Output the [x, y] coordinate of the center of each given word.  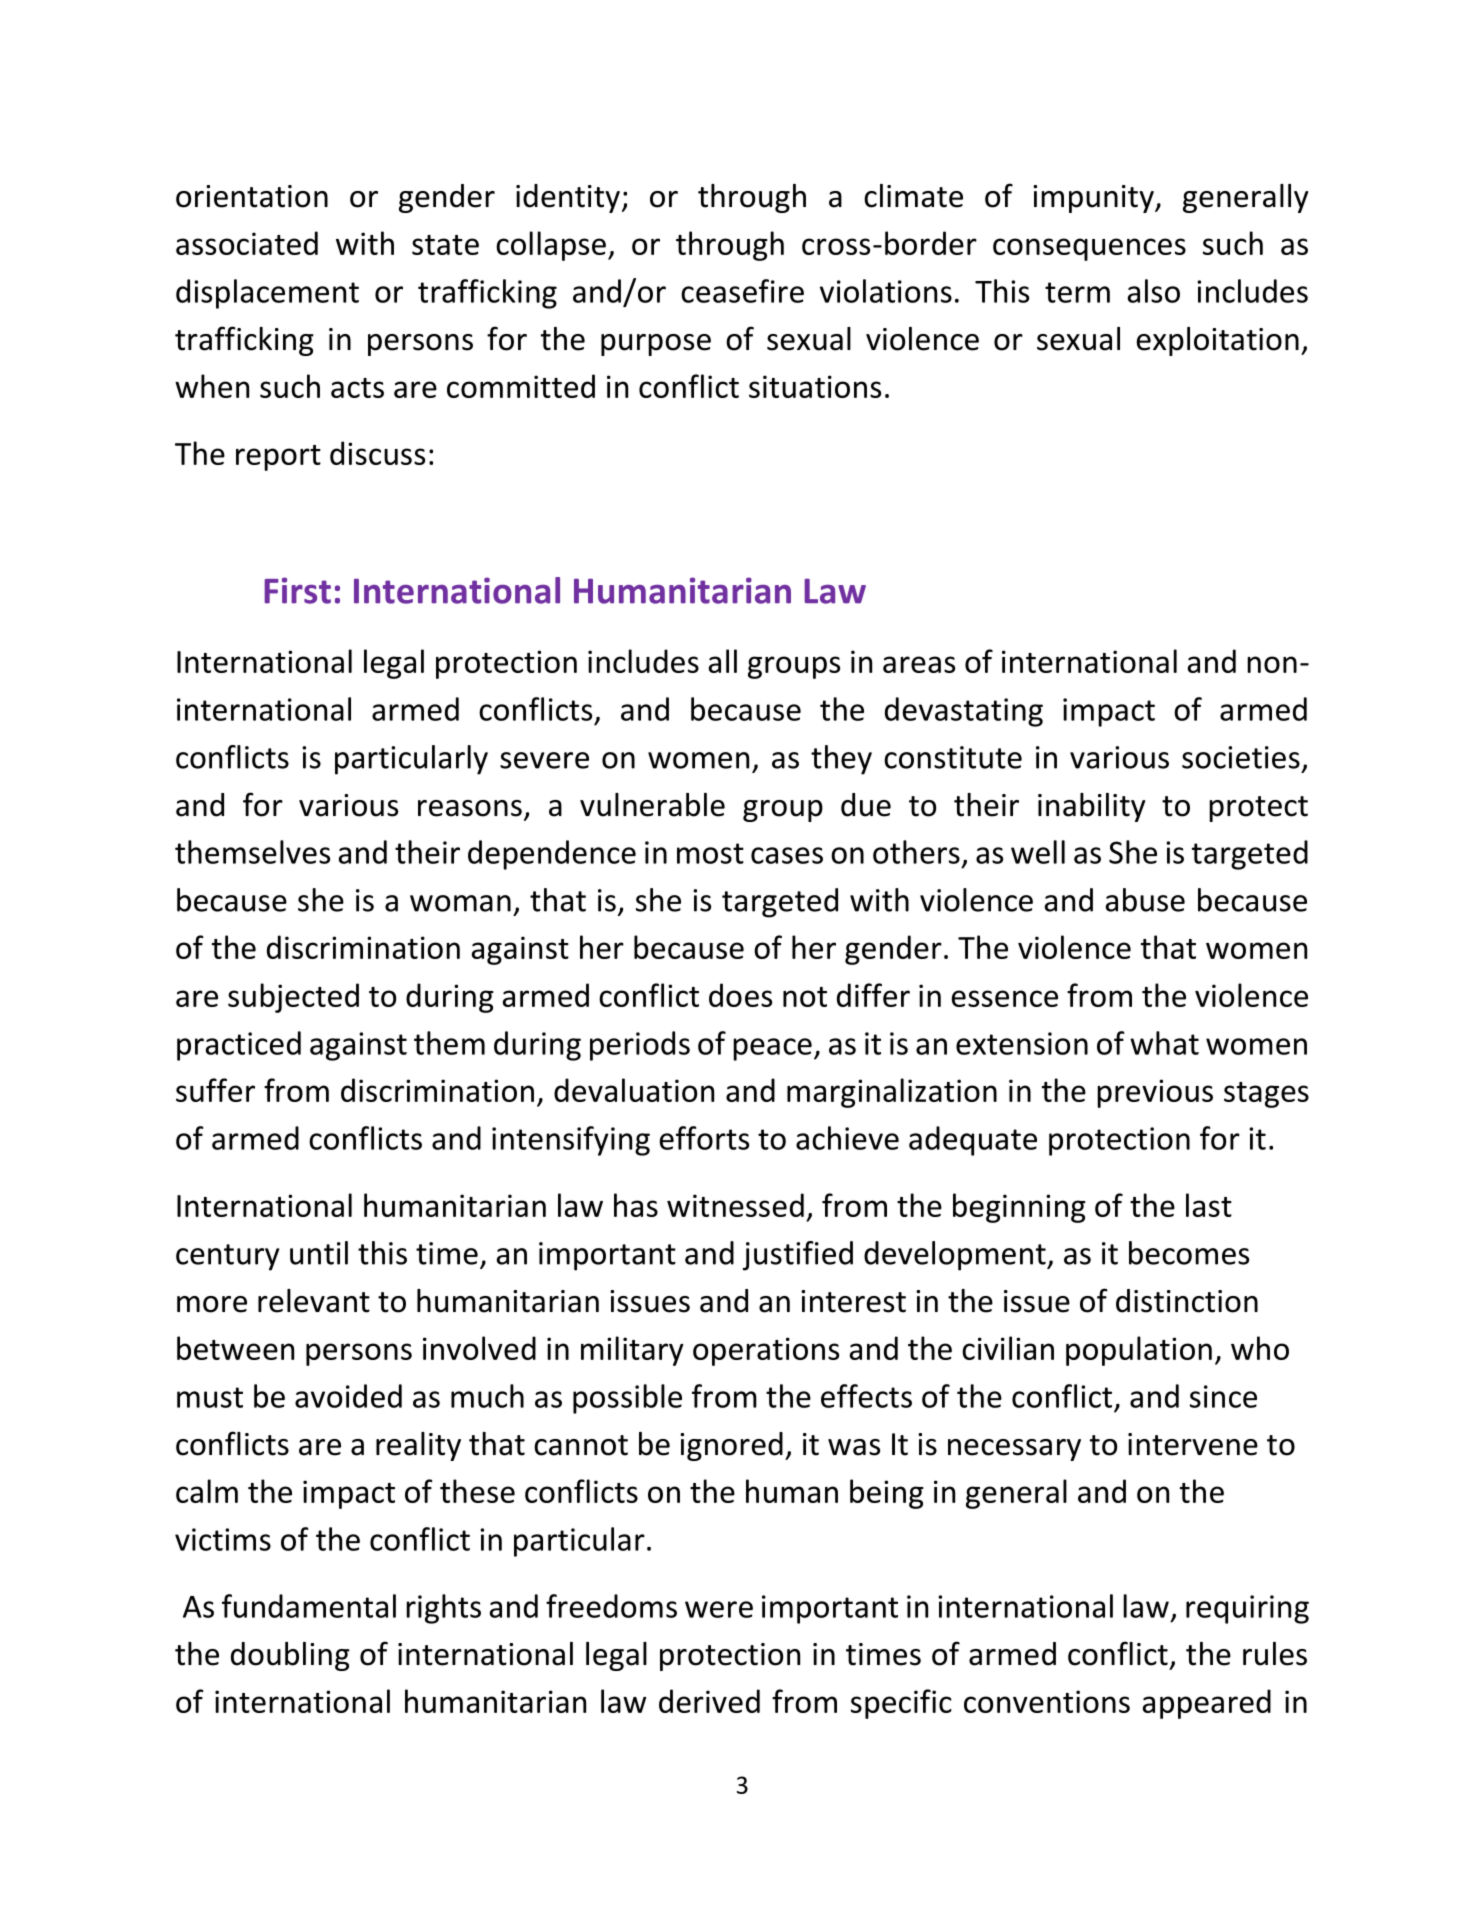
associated [247, 243]
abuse [1145, 900]
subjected [293, 998]
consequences [1089, 249]
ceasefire [742, 291]
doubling [290, 1656]
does [740, 995]
